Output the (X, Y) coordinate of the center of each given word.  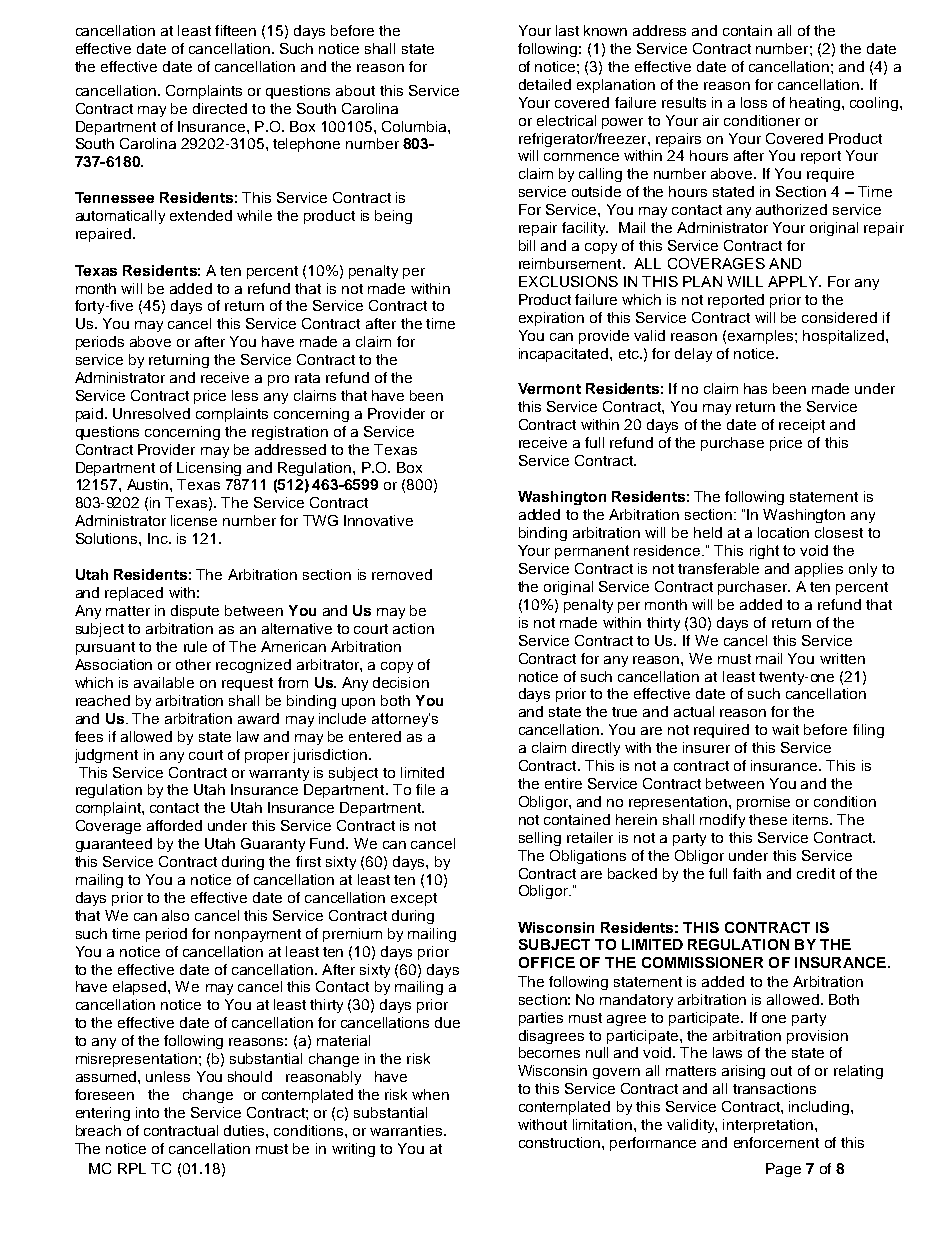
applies (819, 570)
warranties (406, 1130)
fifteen (235, 30)
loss (754, 102)
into (147, 1112)
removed (402, 574)
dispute (195, 612)
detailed (545, 84)
